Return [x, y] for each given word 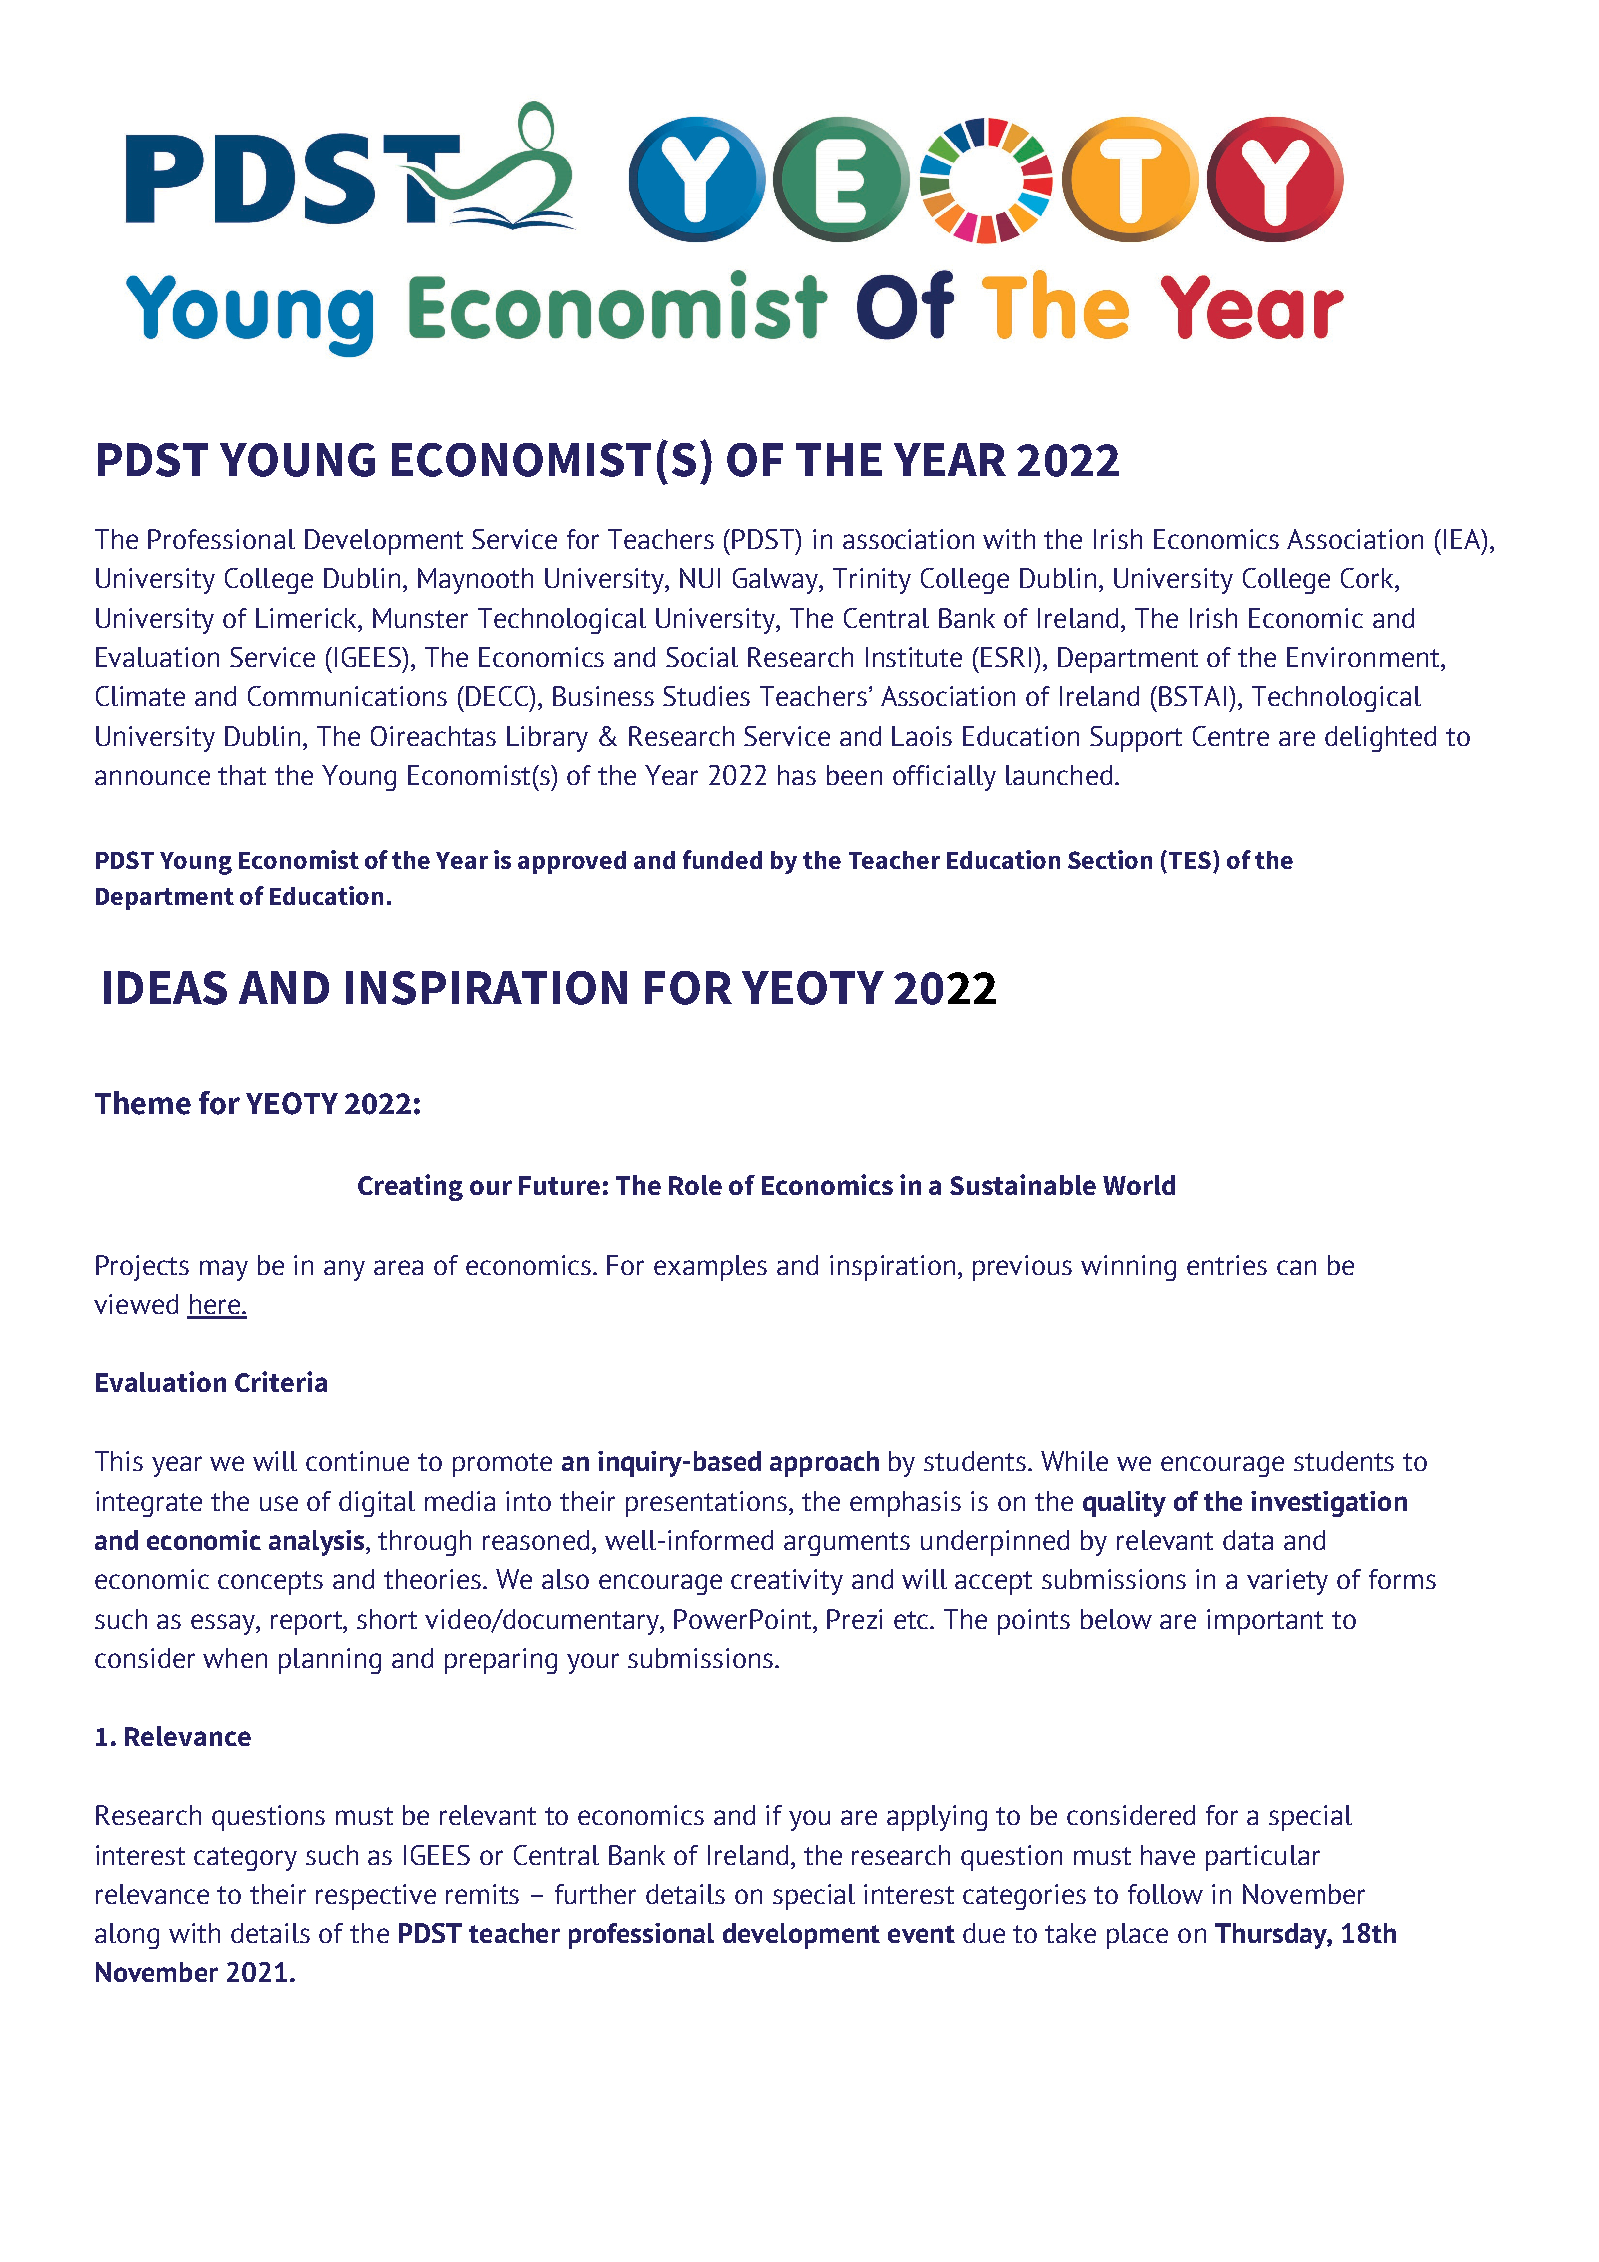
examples [710, 1268]
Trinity [872, 581]
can [1296, 1267]
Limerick [307, 618]
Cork [1368, 578]
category [245, 1859]
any [344, 1270]
